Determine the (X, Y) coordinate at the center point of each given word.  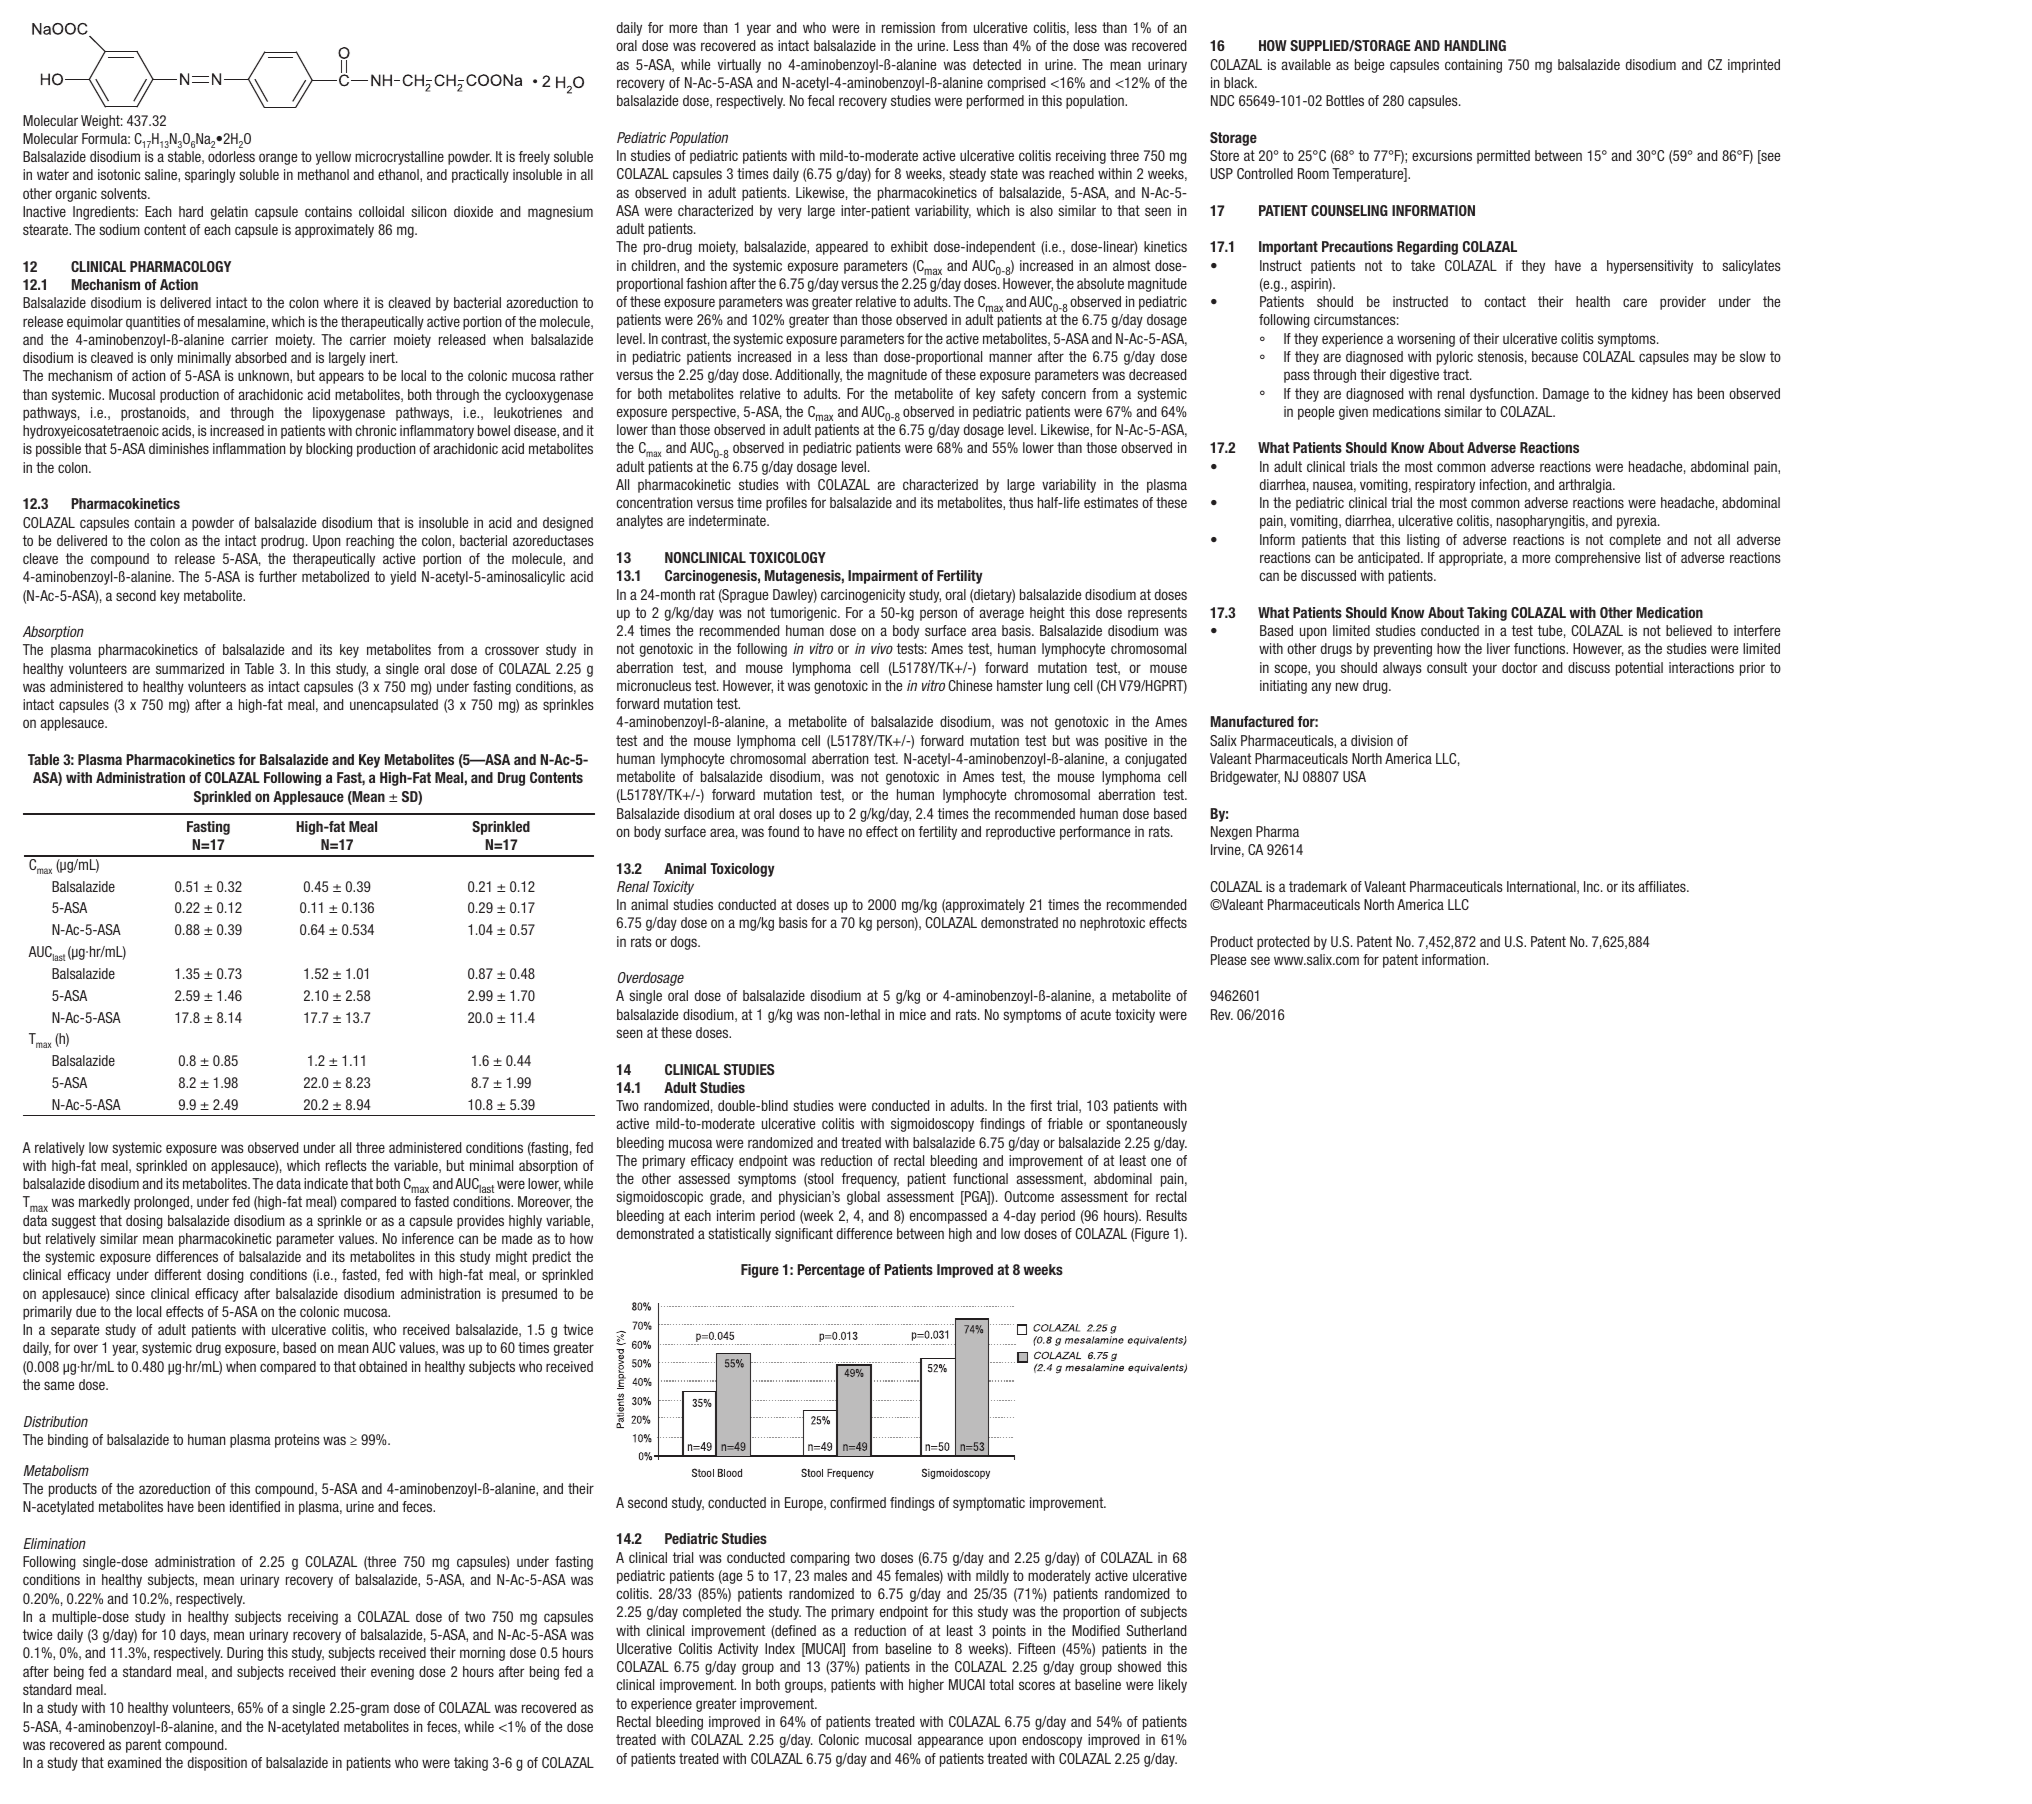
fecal (821, 100)
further (278, 576)
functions (1541, 648)
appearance (950, 1742)
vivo (882, 648)
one (1161, 1161)
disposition (217, 1764)
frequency (870, 1180)
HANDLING (1475, 45)
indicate (326, 1183)
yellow (333, 158)
